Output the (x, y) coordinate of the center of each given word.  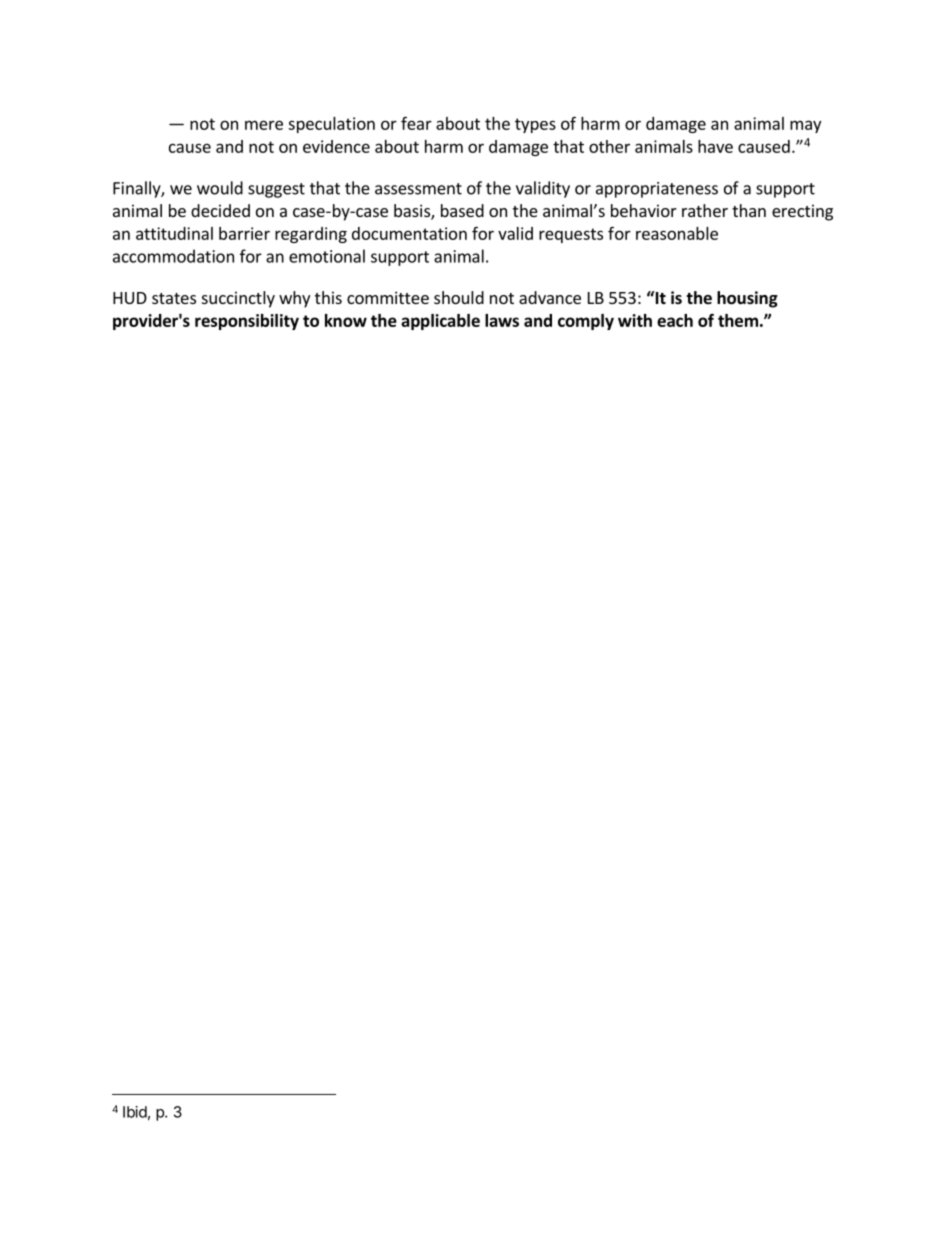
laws (502, 320)
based (462, 210)
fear (416, 123)
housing (747, 299)
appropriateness (657, 190)
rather (705, 210)
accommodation (173, 256)
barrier (244, 233)
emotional (327, 256)
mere (264, 125)
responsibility (247, 322)
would (220, 188)
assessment (418, 189)
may (805, 126)
